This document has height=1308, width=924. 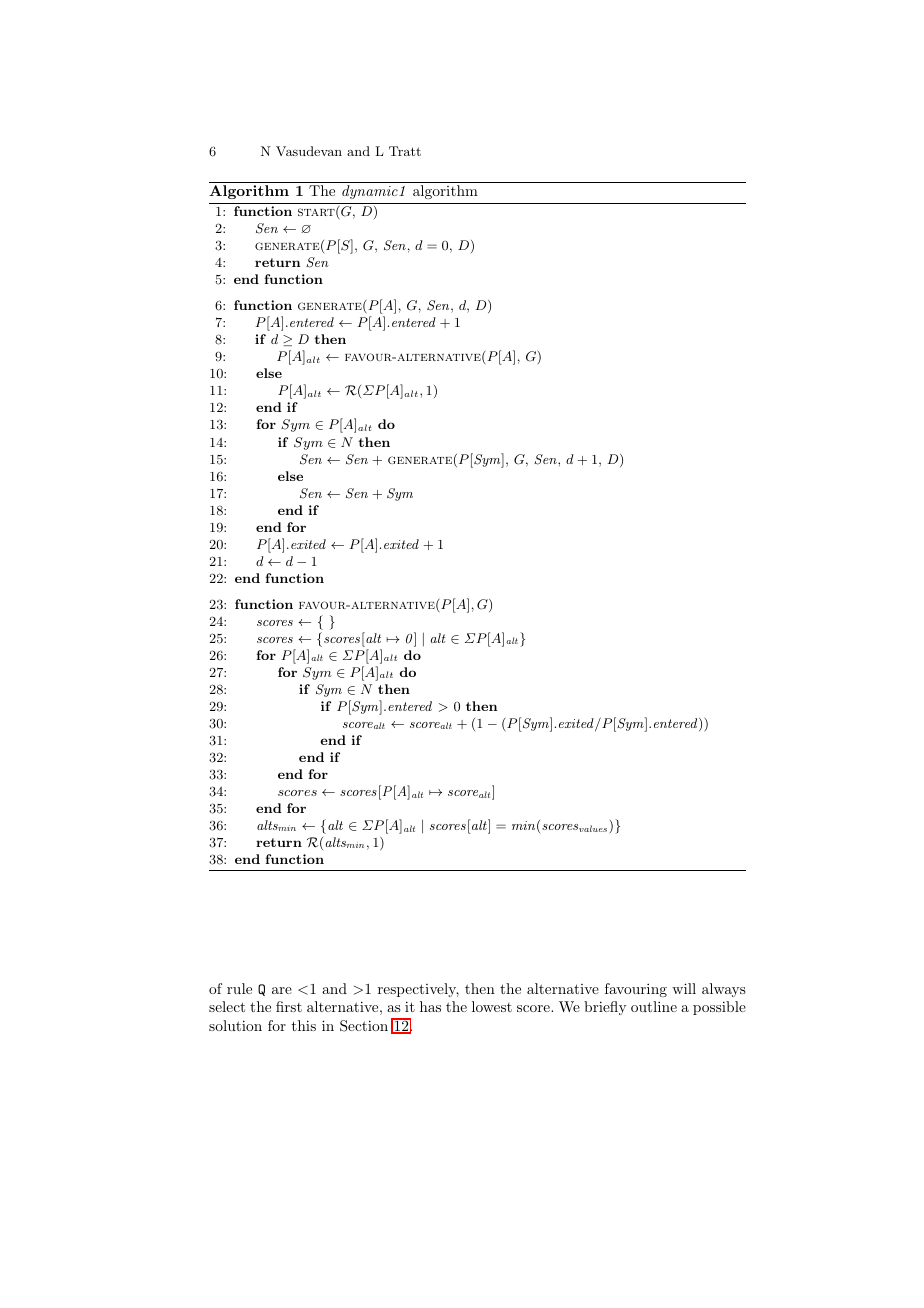 What do you see at coordinates (492, 1006) in the document?
I see `lowest` at bounding box center [492, 1006].
